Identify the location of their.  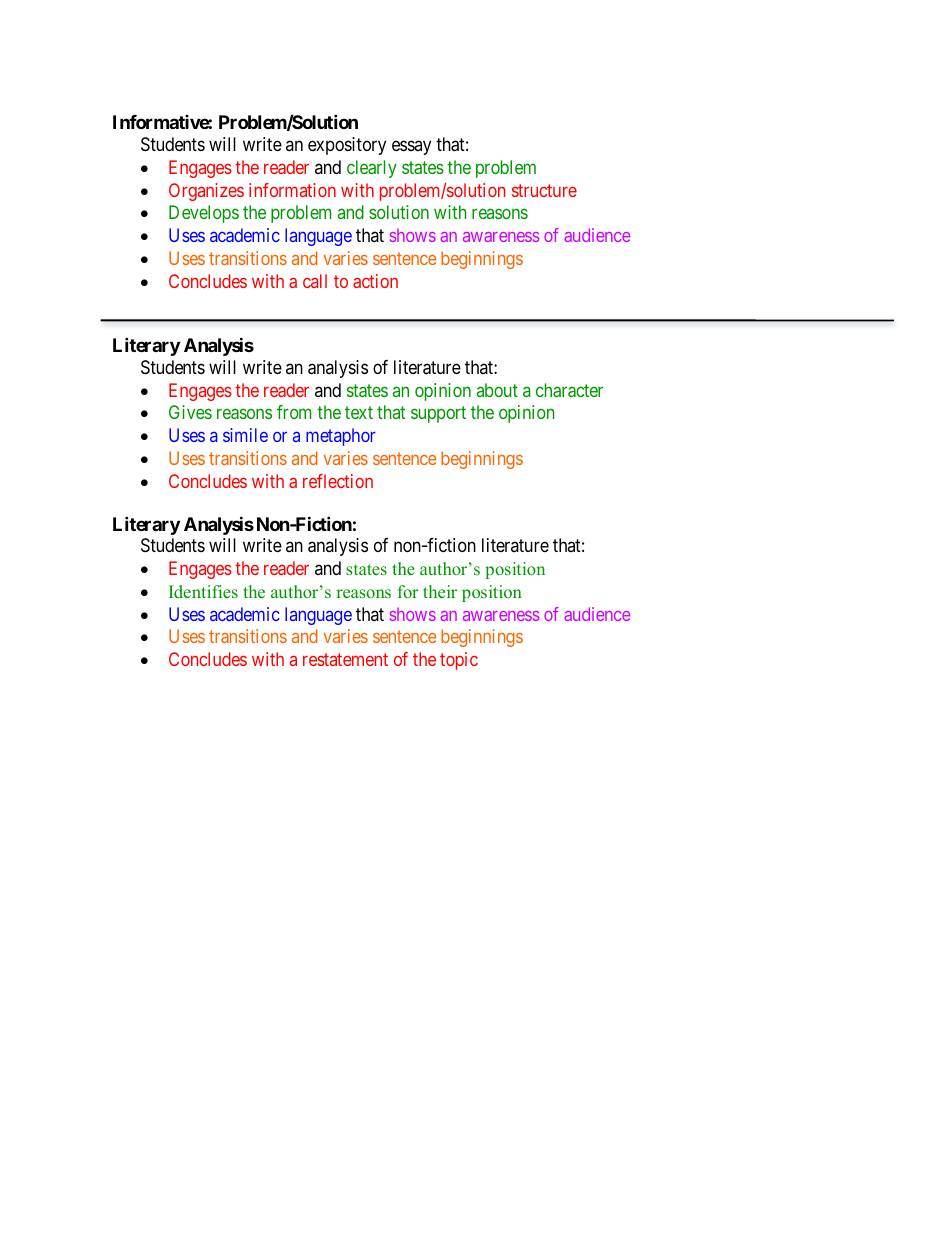
(440, 591).
